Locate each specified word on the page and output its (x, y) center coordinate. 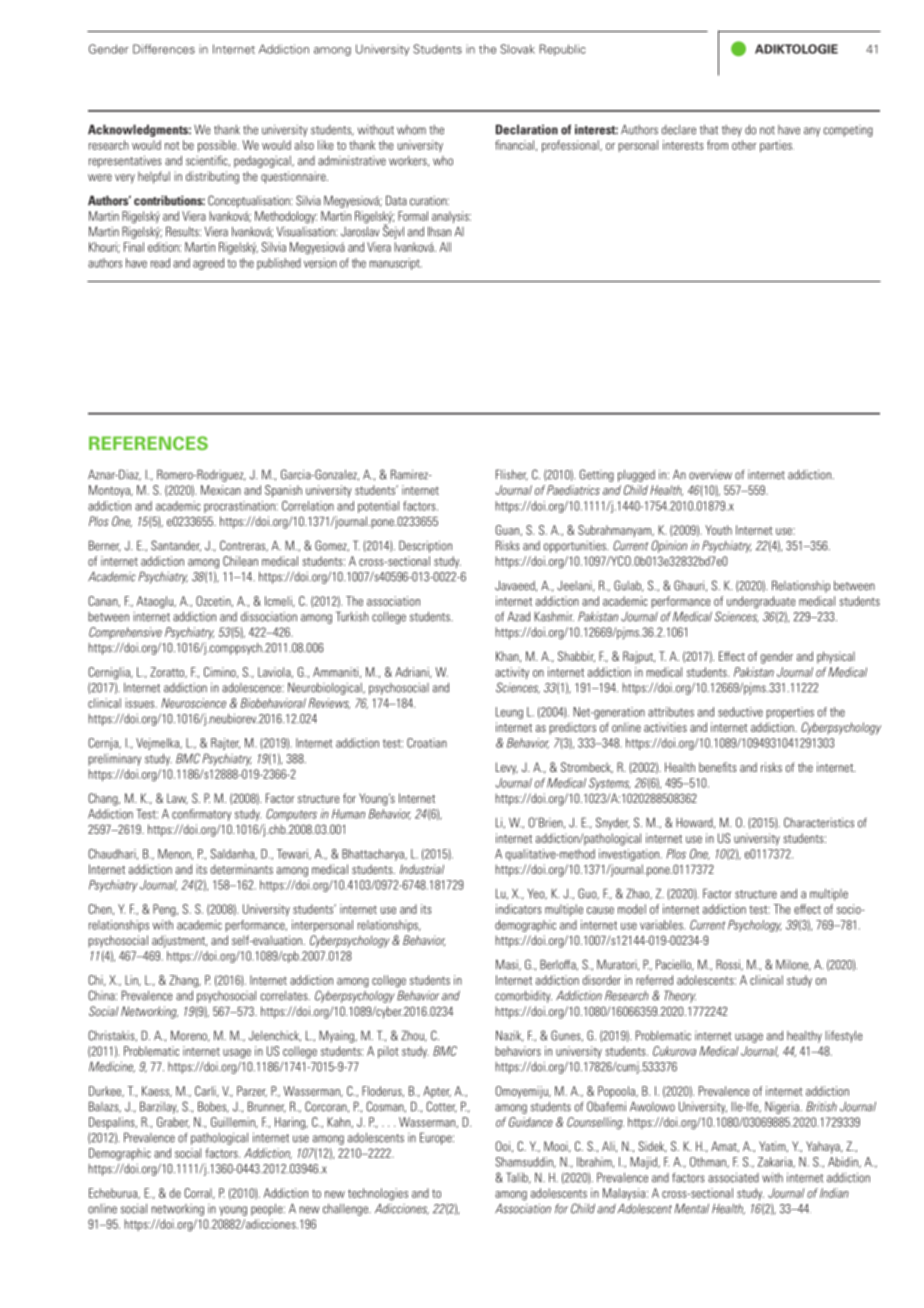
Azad (519, 617)
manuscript (396, 264)
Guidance (531, 1122)
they (732, 131)
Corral (199, 1193)
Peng (165, 910)
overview (710, 475)
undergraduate (761, 602)
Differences (164, 49)
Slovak (517, 49)
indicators (518, 909)
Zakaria (776, 1162)
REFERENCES (148, 443)
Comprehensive (125, 633)
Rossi (729, 965)
